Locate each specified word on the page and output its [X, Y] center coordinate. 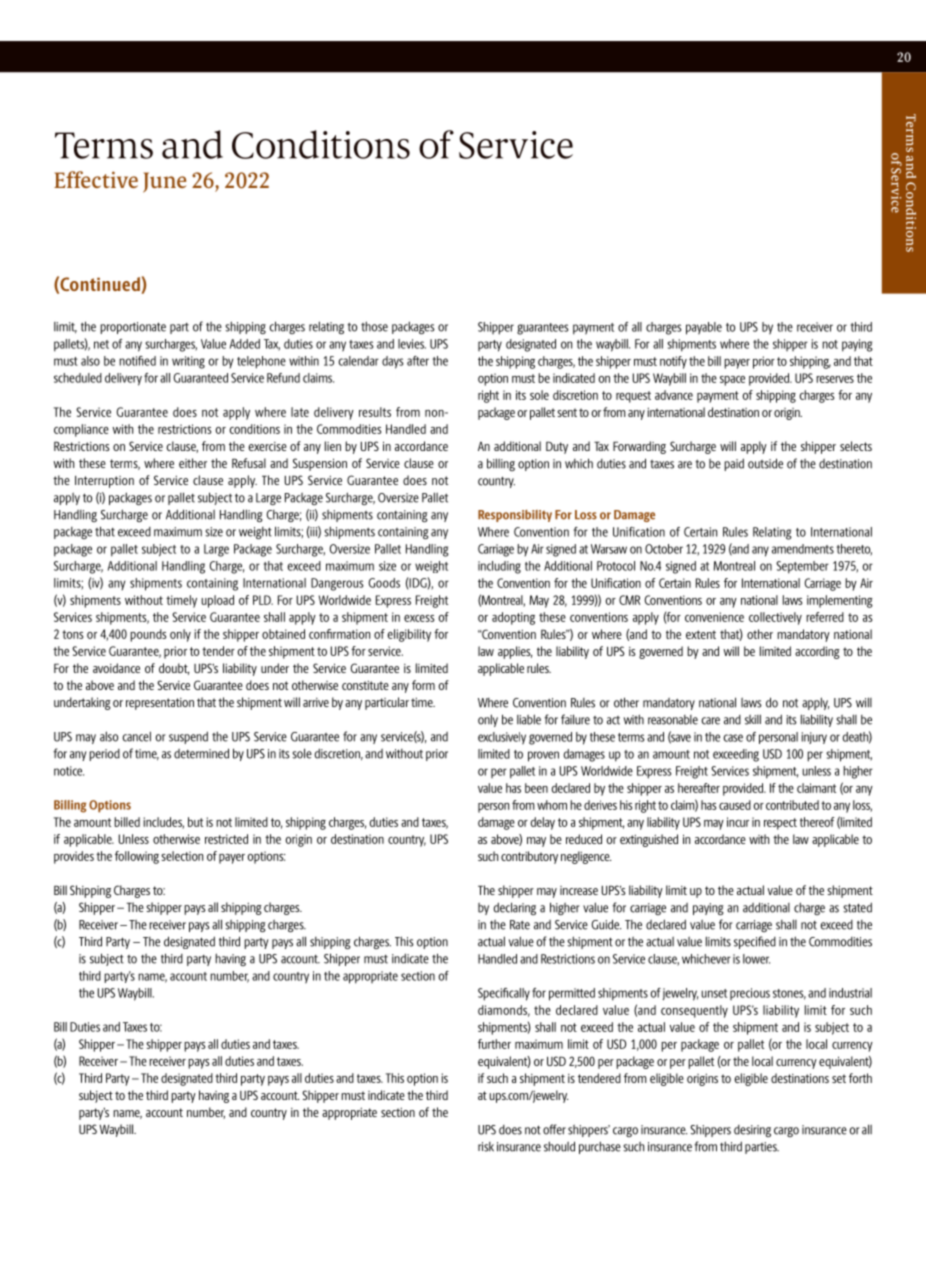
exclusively [502, 738]
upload [217, 601]
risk [486, 1147]
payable [704, 328]
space [732, 381]
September [802, 567]
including [499, 567]
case [733, 738]
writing [188, 362]
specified [755, 942]
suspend [188, 737]
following [137, 857]
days [392, 362]
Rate [520, 925]
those [374, 326]
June [164, 182]
